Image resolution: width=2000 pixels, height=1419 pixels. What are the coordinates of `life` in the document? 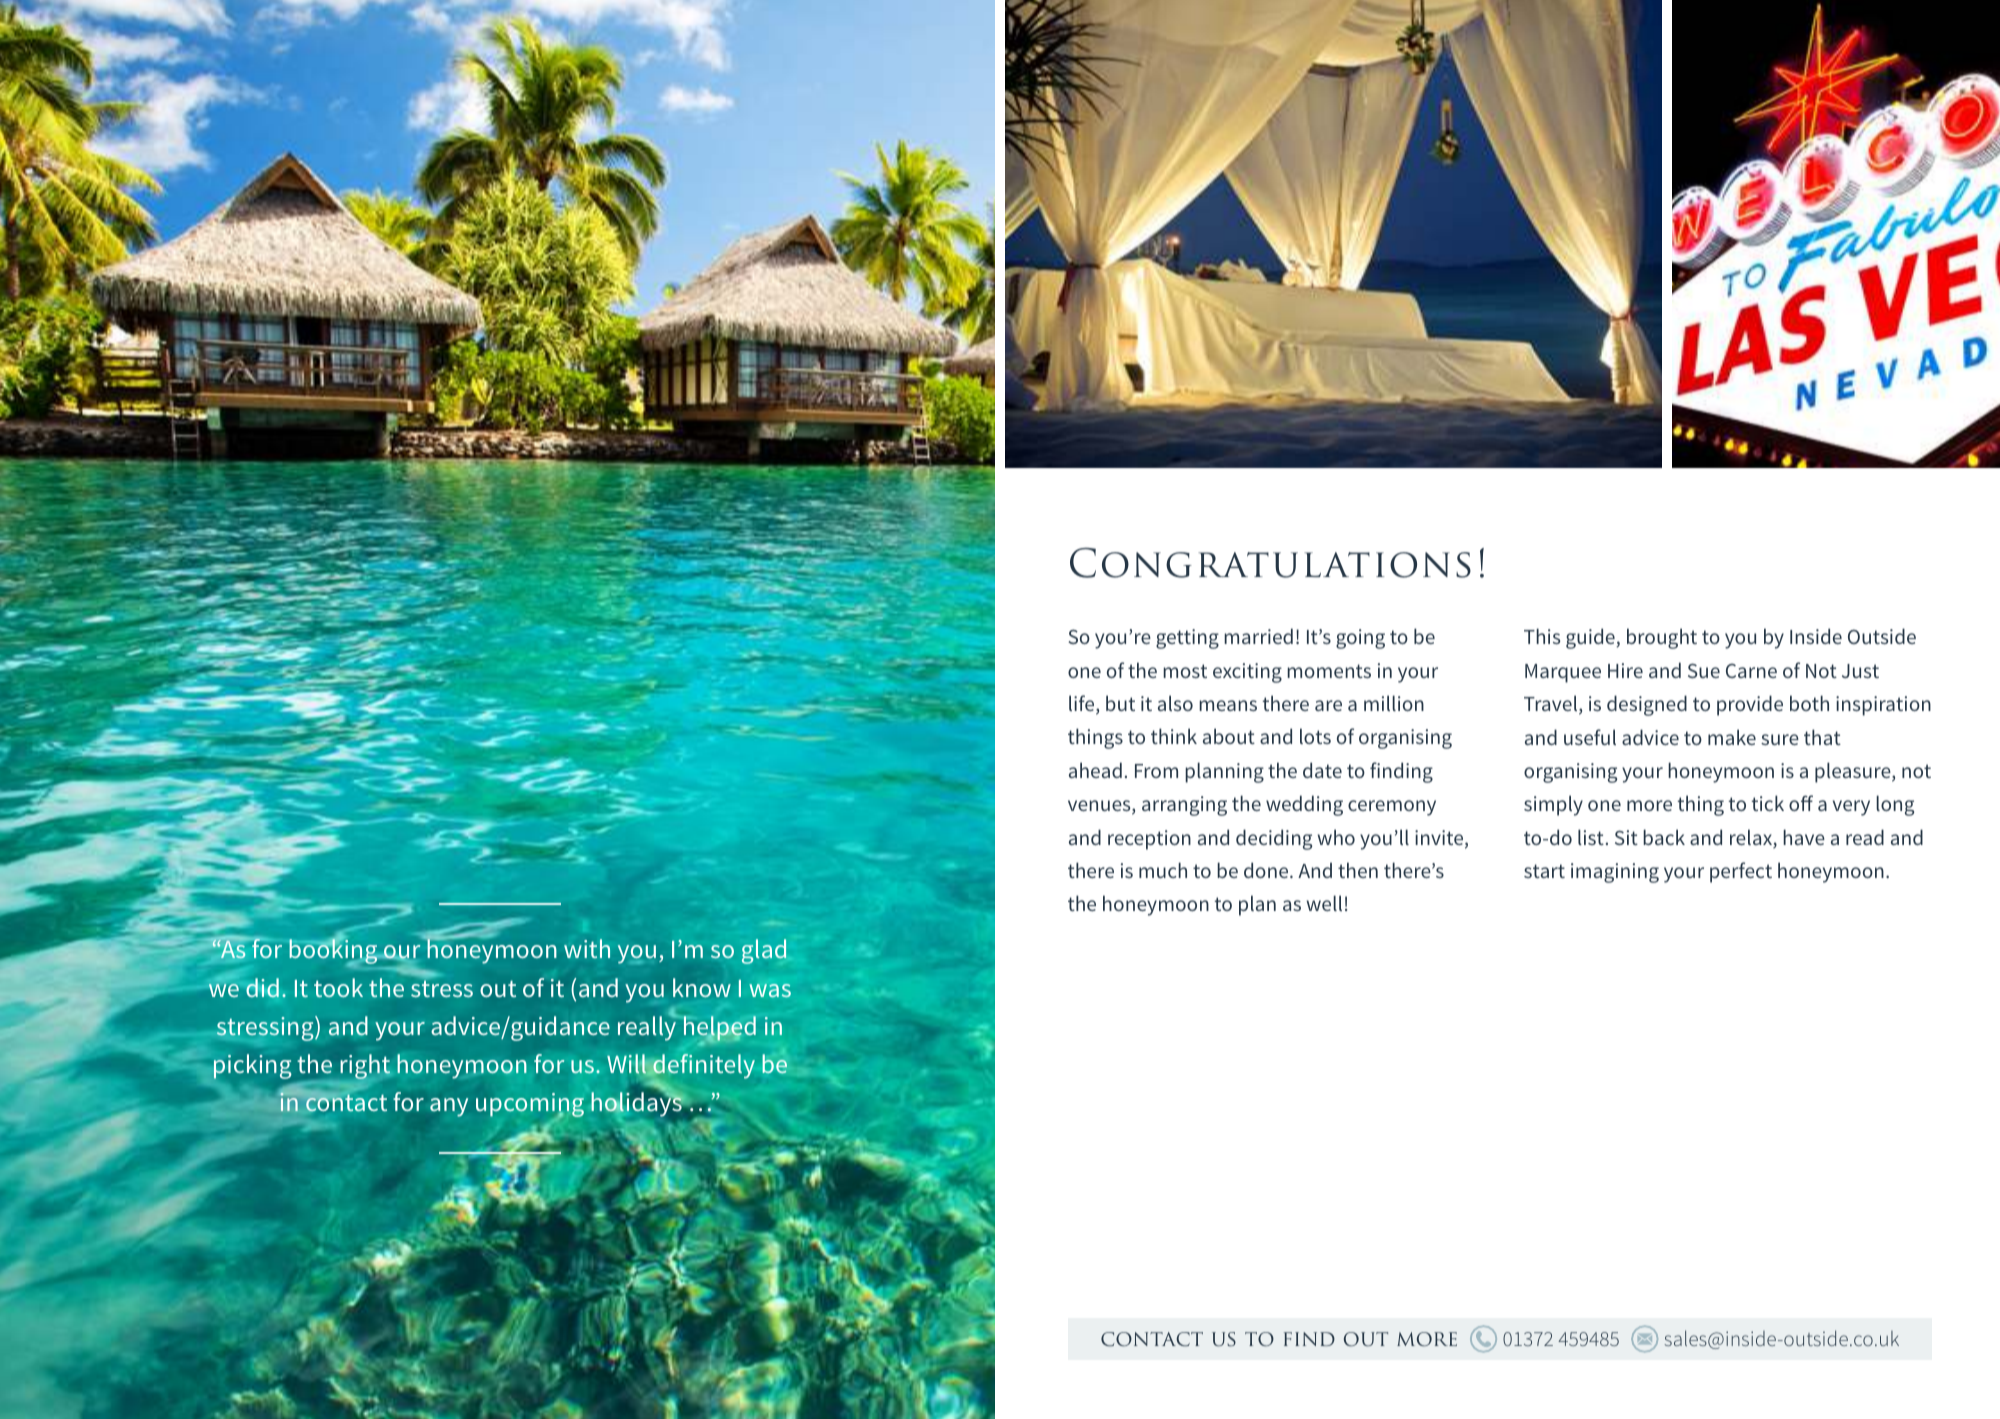 It's located at (1083, 704).
